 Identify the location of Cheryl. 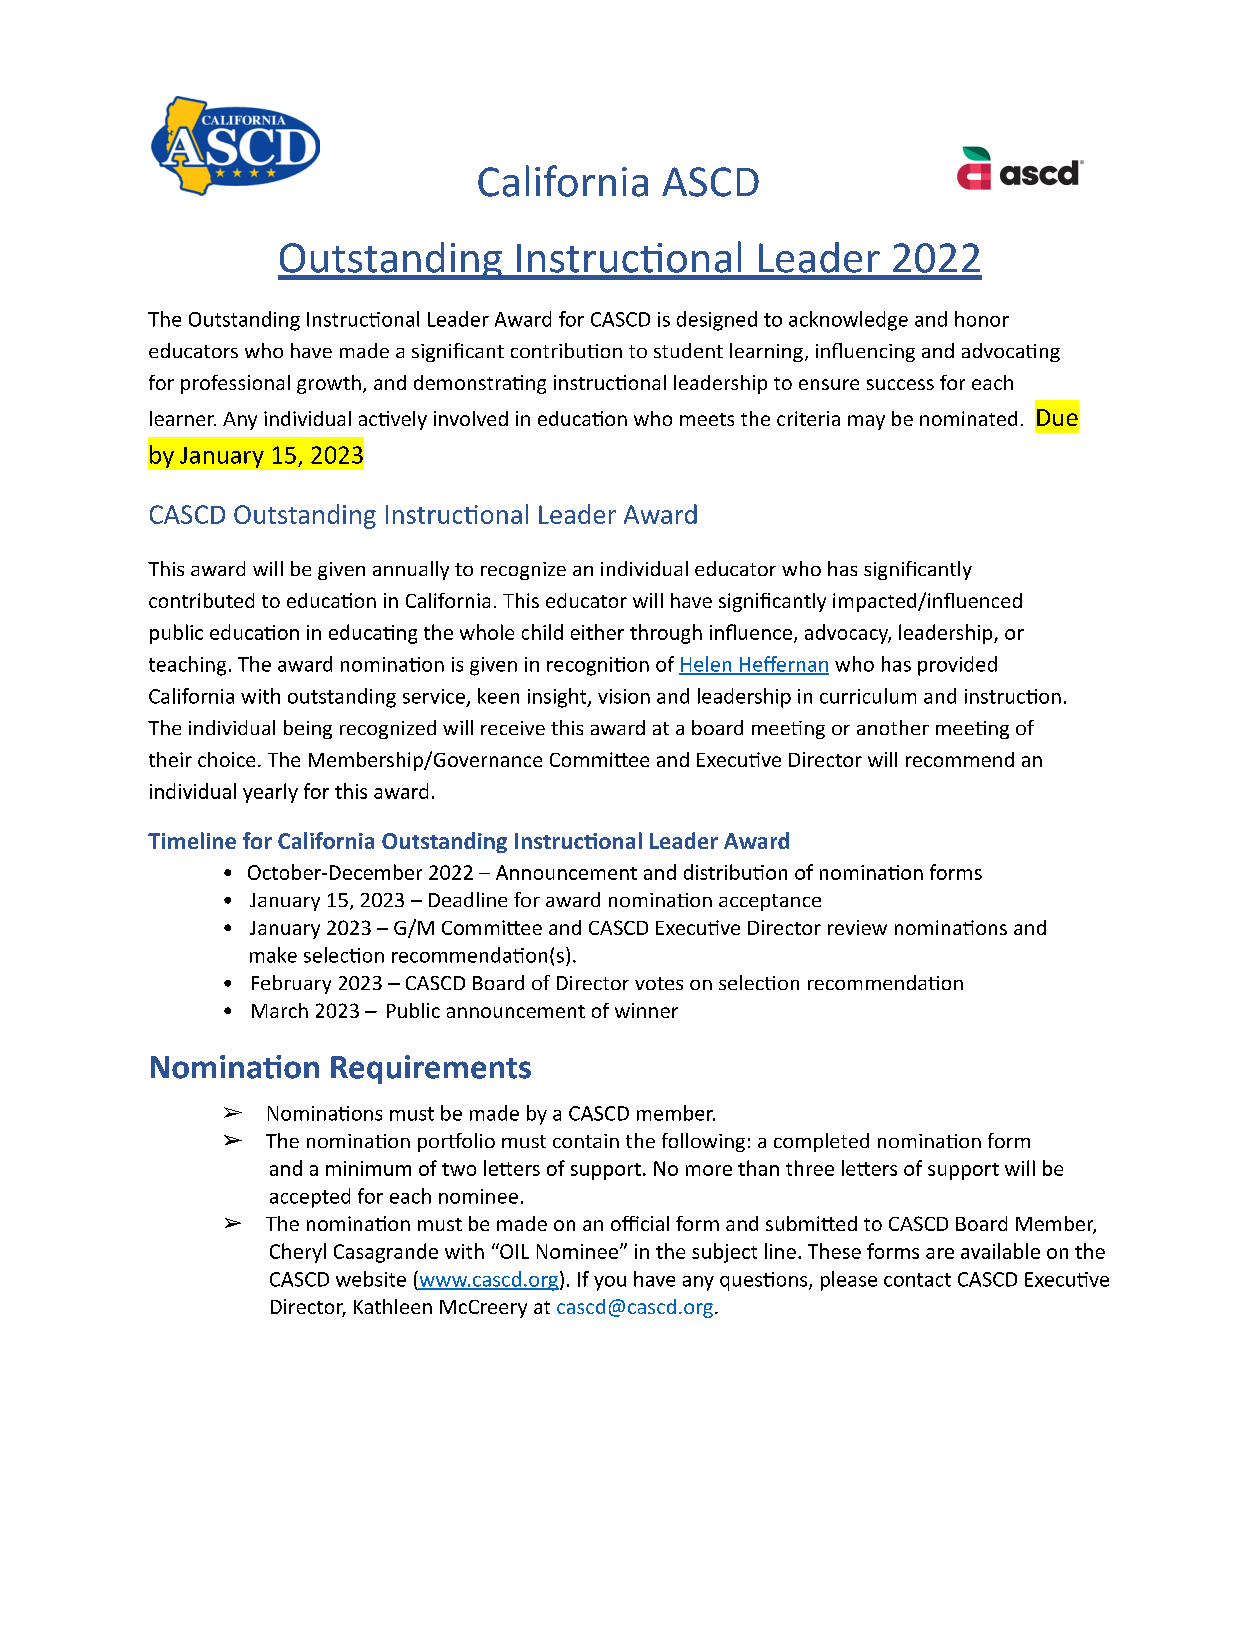
(298, 1253).
